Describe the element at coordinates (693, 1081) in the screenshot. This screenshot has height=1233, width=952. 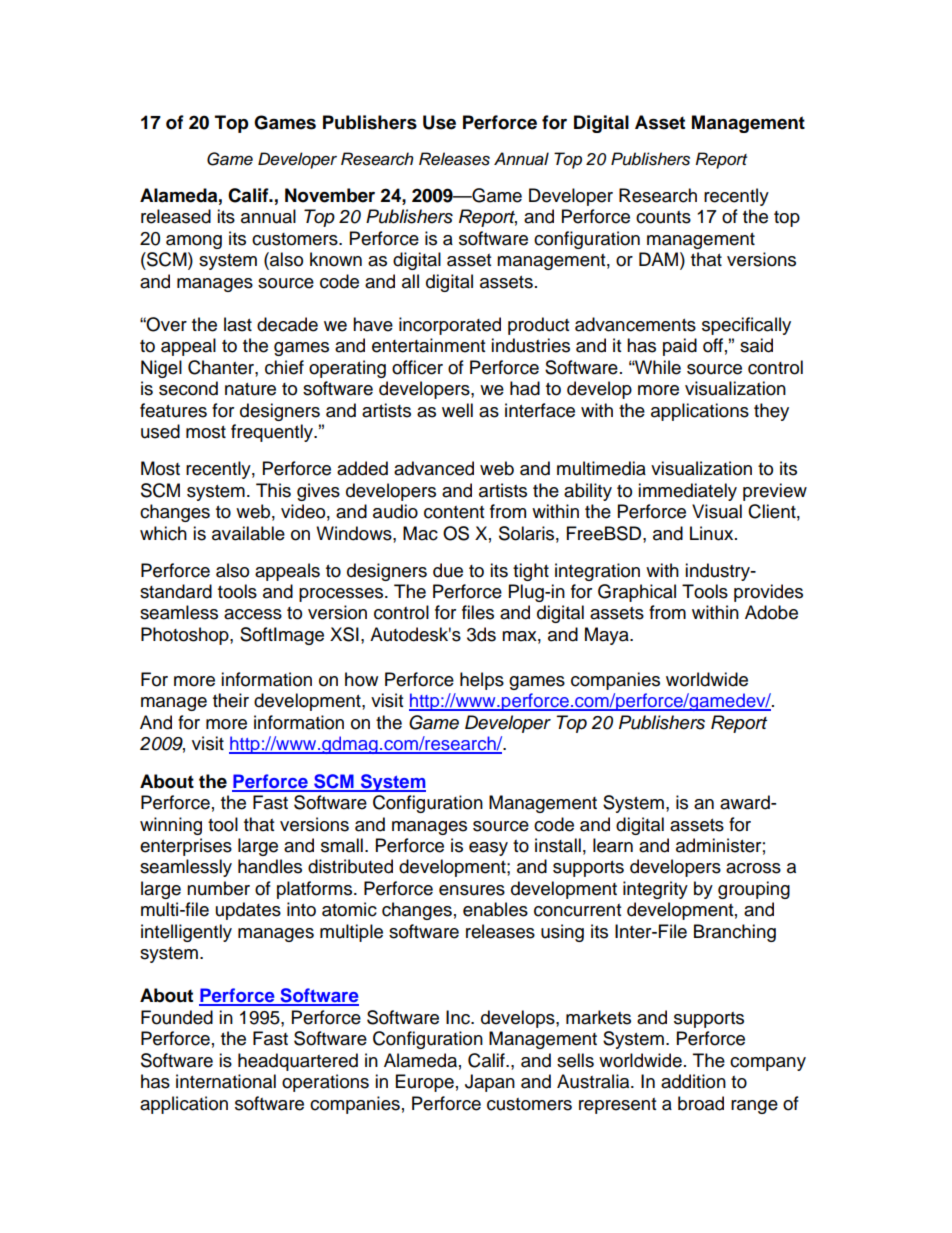
I see `addition` at that location.
